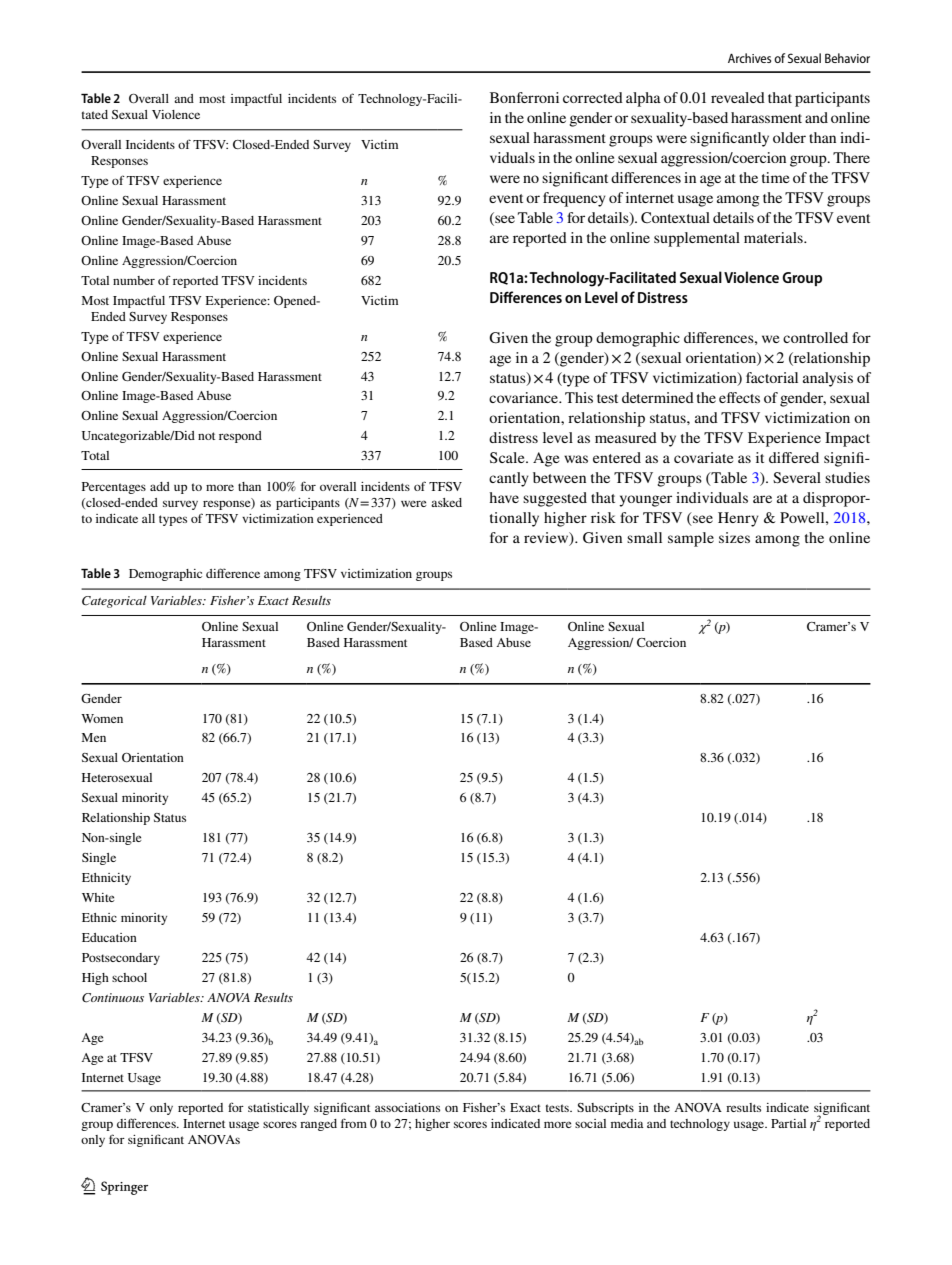 This screenshot has width=952, height=1265. What do you see at coordinates (738, 97) in the screenshot?
I see `revealed` at bounding box center [738, 97].
